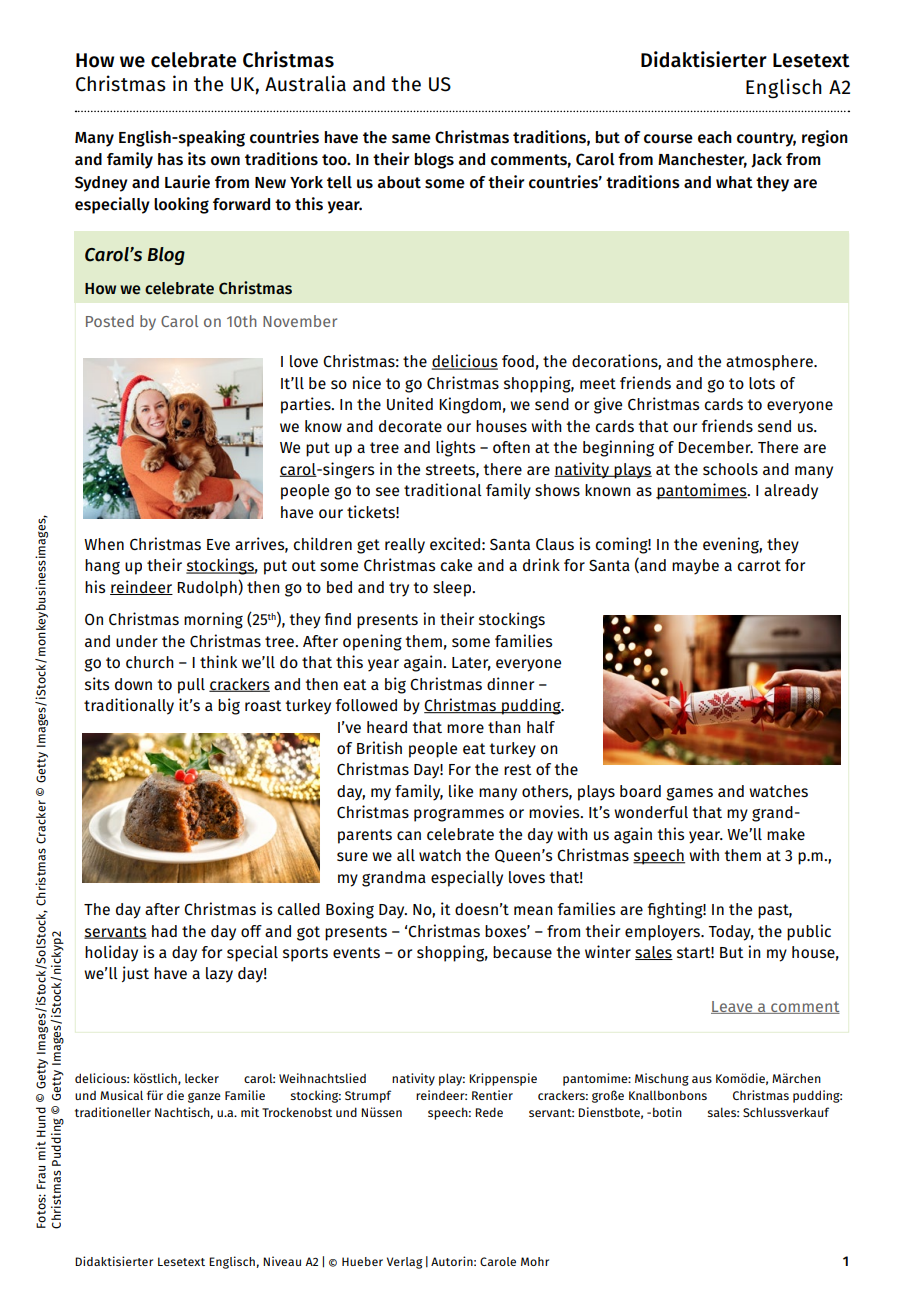 This screenshot has height=1308, width=924. Describe the element at coordinates (535, 1261) in the screenshot. I see `Mohr` at that location.
